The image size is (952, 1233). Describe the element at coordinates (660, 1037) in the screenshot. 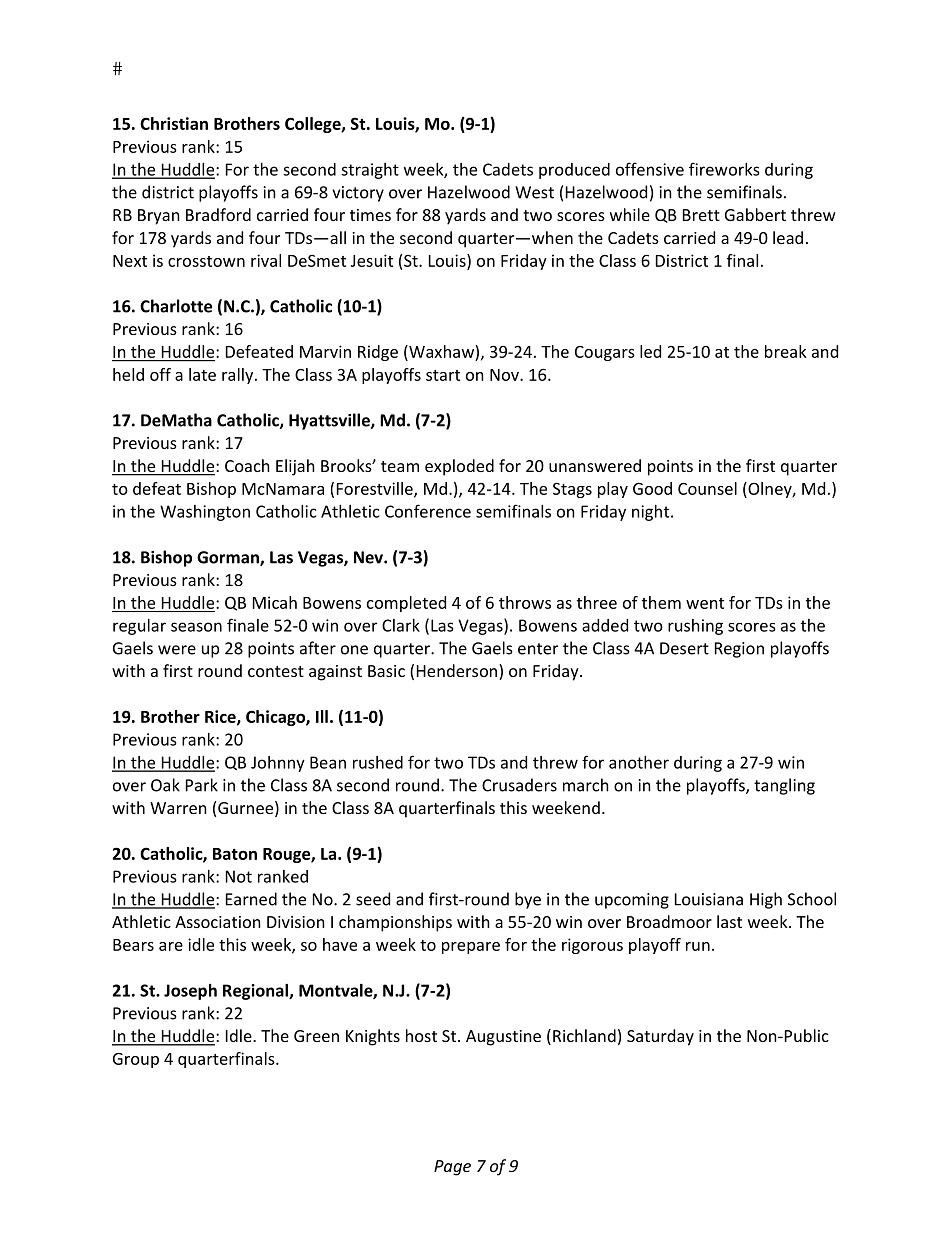

I see `Saturday` at that location.
